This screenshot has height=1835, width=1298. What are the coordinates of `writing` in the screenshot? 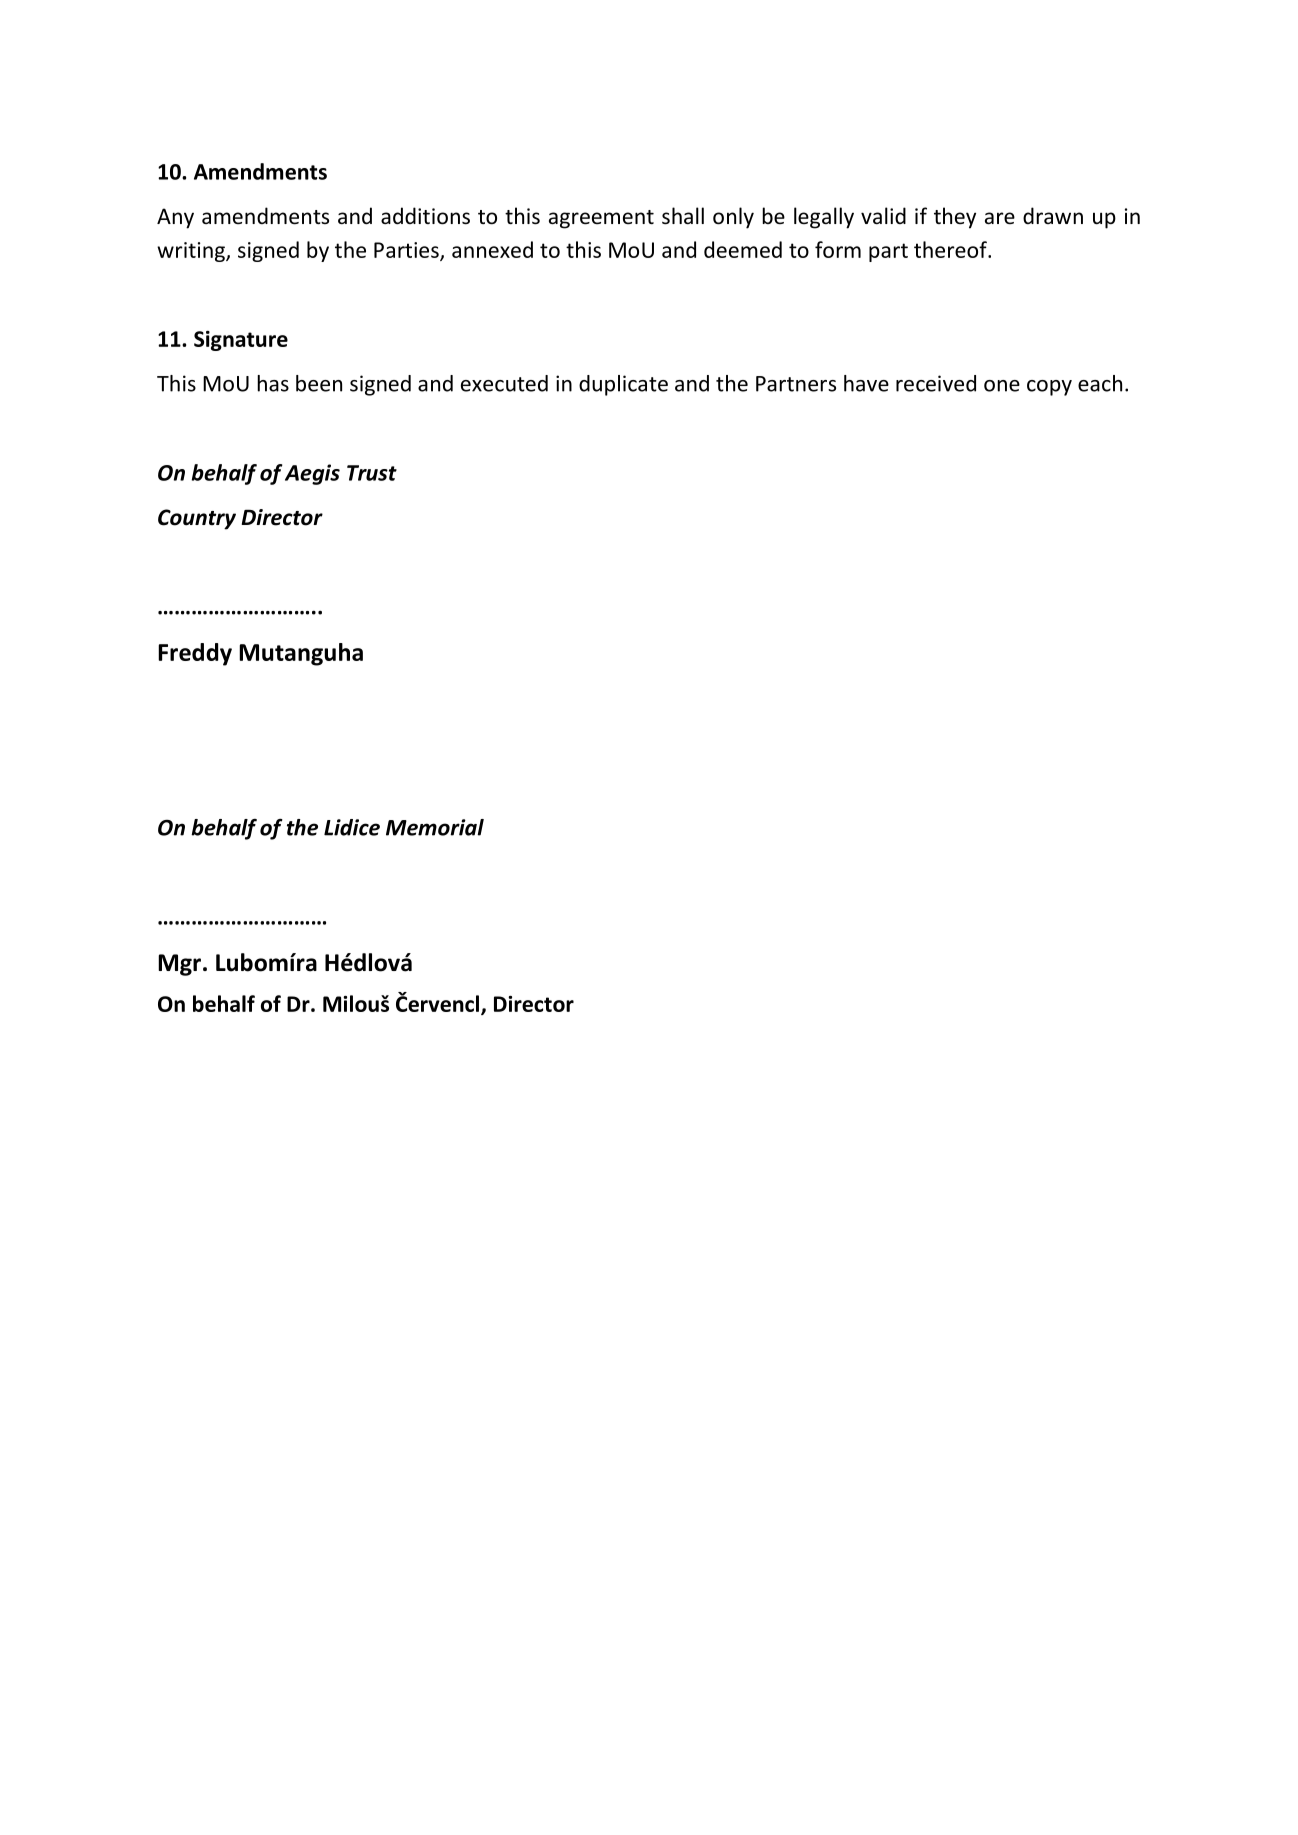 It's located at (192, 252).
